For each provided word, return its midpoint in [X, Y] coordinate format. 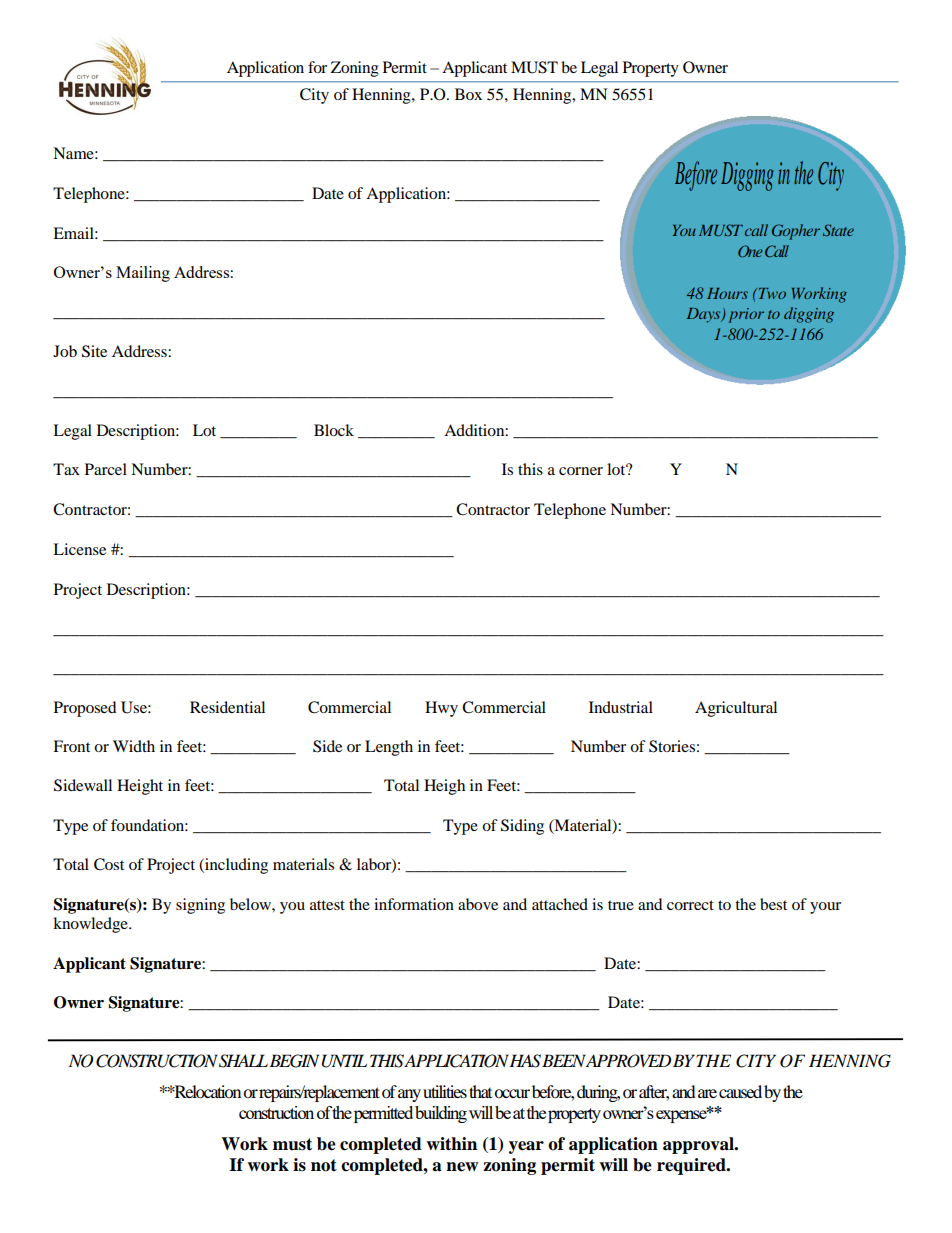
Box [468, 94]
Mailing [143, 274]
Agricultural [736, 709]
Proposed [85, 709]
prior [746, 315]
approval [699, 1145]
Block [334, 430]
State [838, 230]
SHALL [243, 1061]
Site [94, 351]
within [451, 1144]
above [478, 904]
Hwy [441, 709]
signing [200, 906]
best [773, 904]
